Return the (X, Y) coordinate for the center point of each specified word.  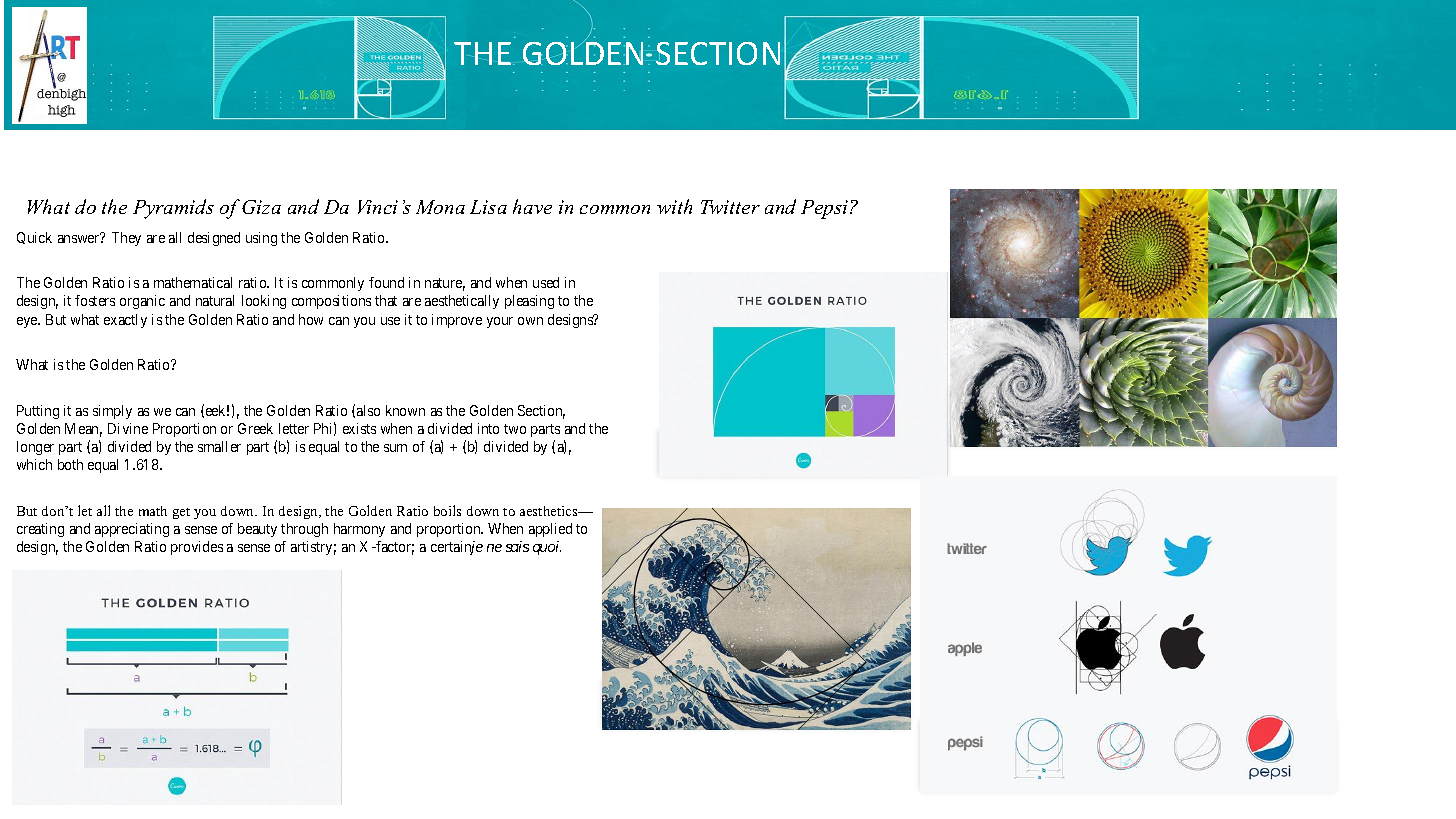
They (126, 239)
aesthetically (462, 302)
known (405, 410)
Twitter (730, 207)
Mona (440, 207)
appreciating (132, 530)
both (70, 464)
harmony (359, 530)
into (488, 428)
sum (395, 448)
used (546, 282)
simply (112, 412)
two (515, 429)
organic (142, 302)
